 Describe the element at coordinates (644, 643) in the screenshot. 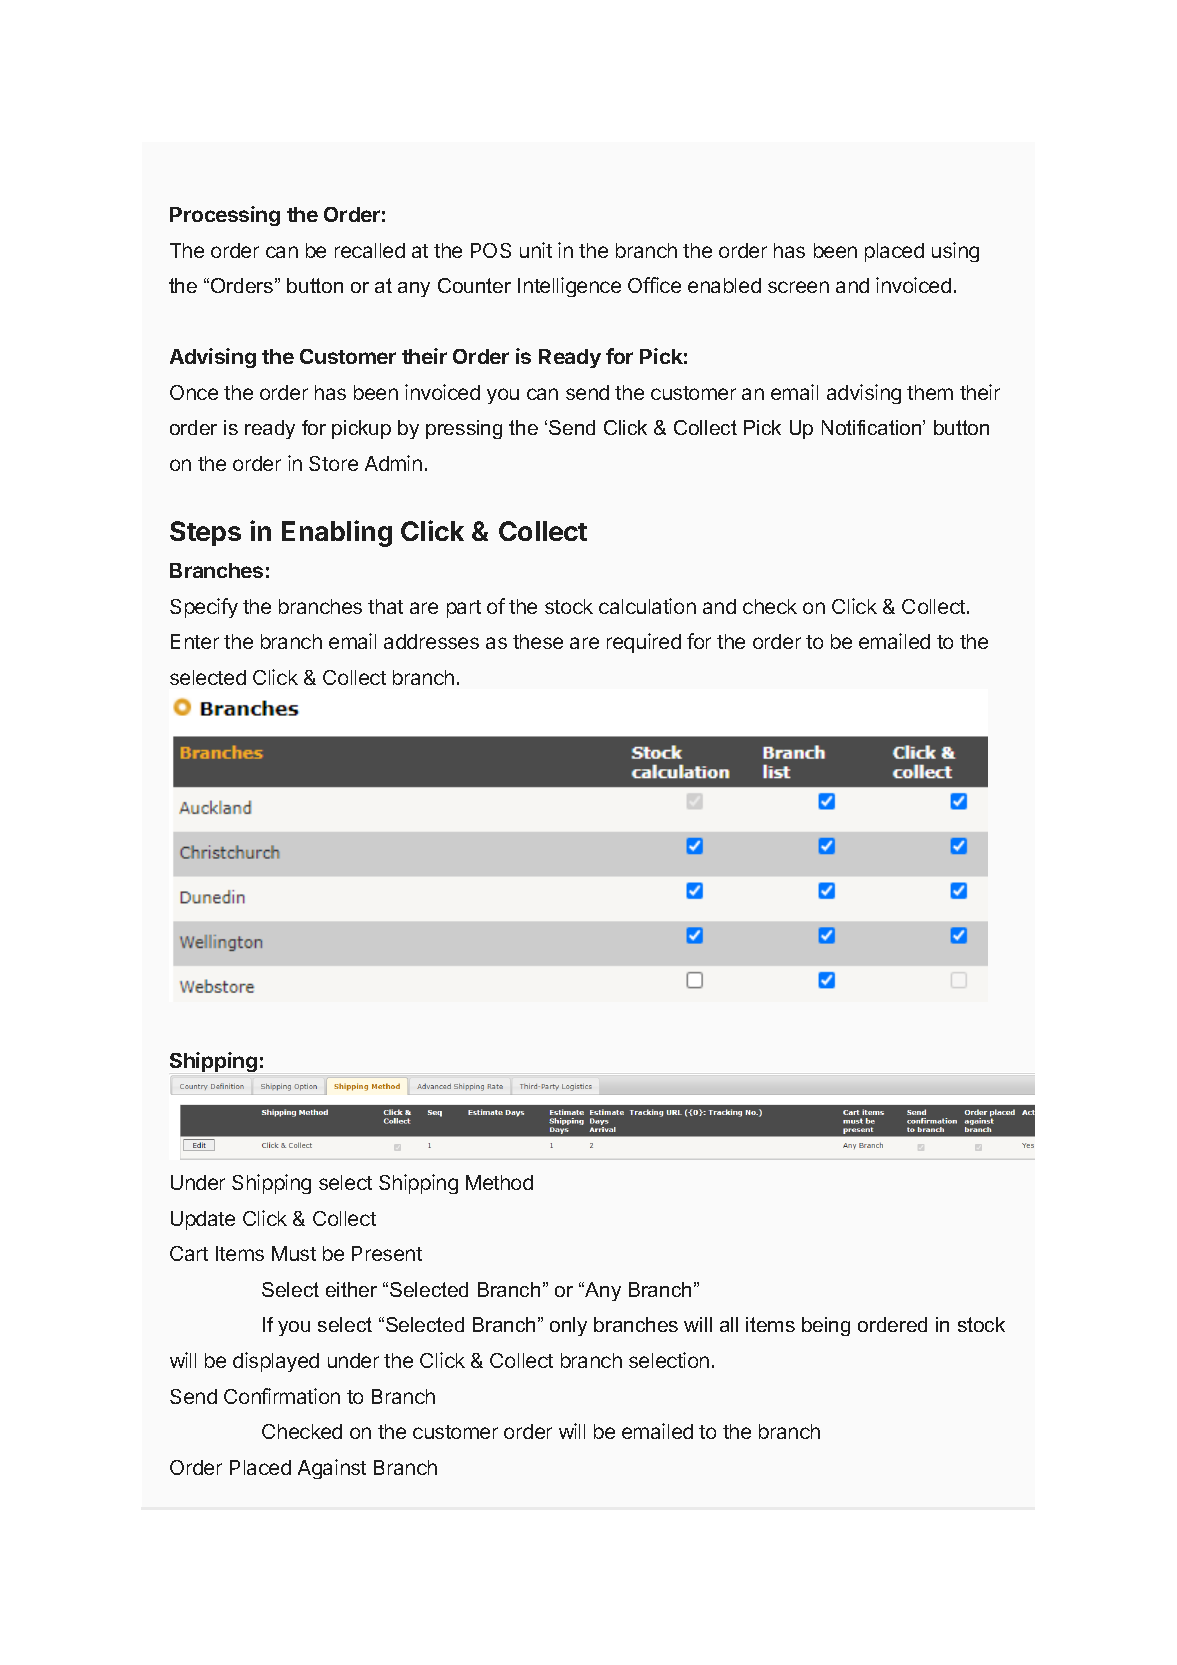

I see `required` at that location.
